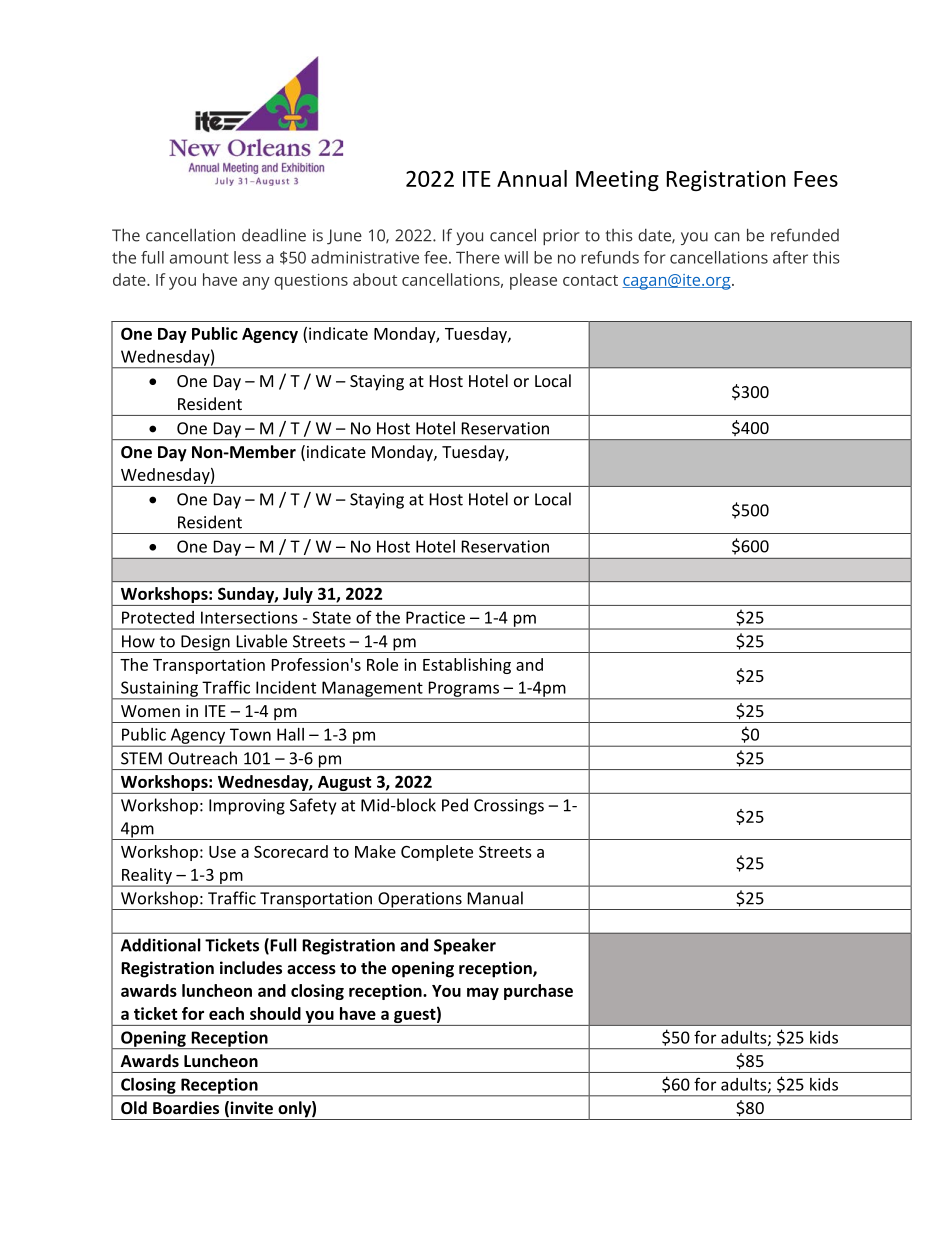 The width and height of the screenshot is (952, 1233). I want to click on Programs, so click(463, 690).
